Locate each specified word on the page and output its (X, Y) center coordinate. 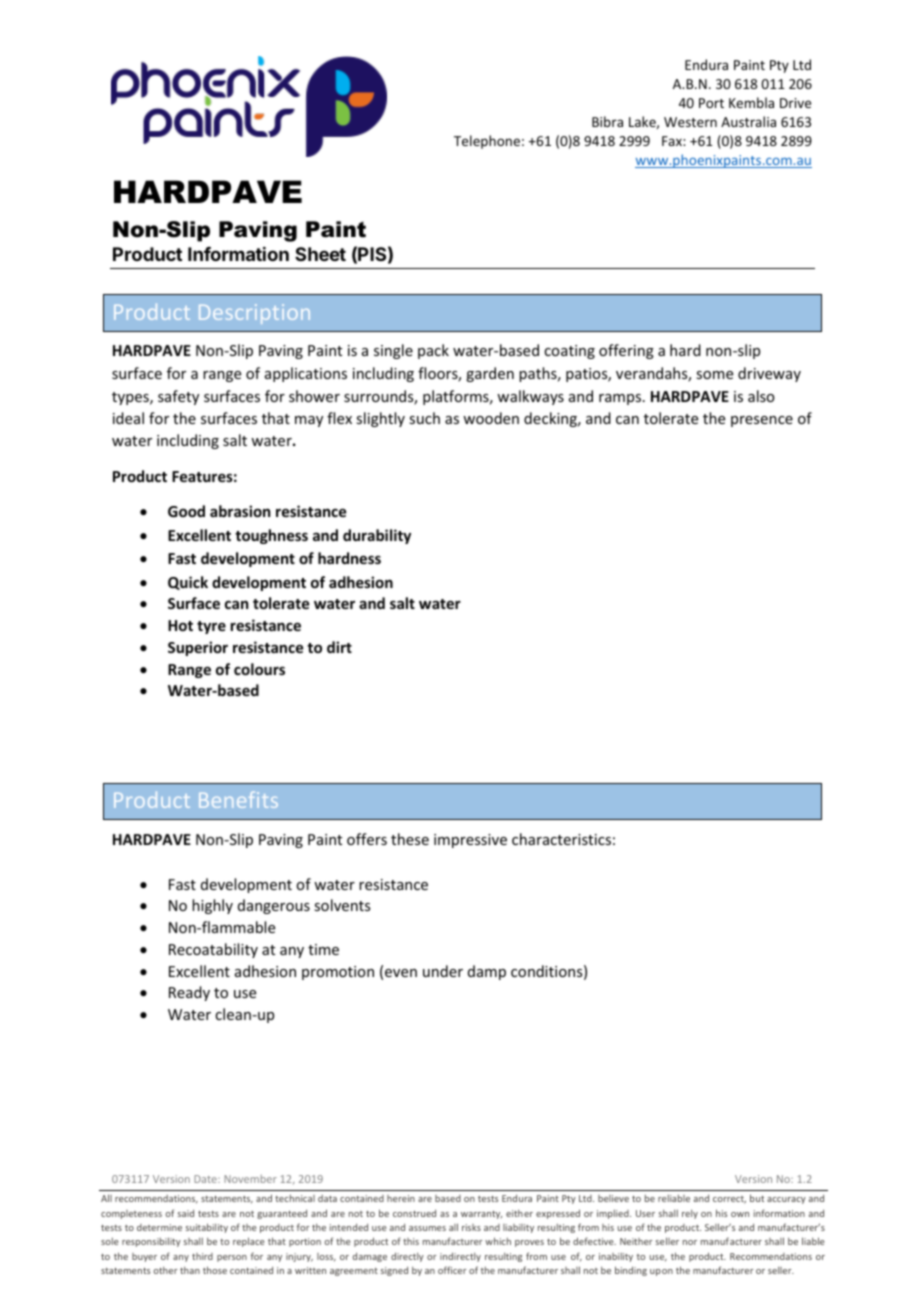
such (424, 418)
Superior (198, 648)
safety (178, 397)
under (443, 971)
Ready (189, 993)
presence (762, 421)
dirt (339, 647)
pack (433, 351)
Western (690, 122)
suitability (207, 1228)
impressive (470, 841)
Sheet (320, 254)
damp (487, 972)
